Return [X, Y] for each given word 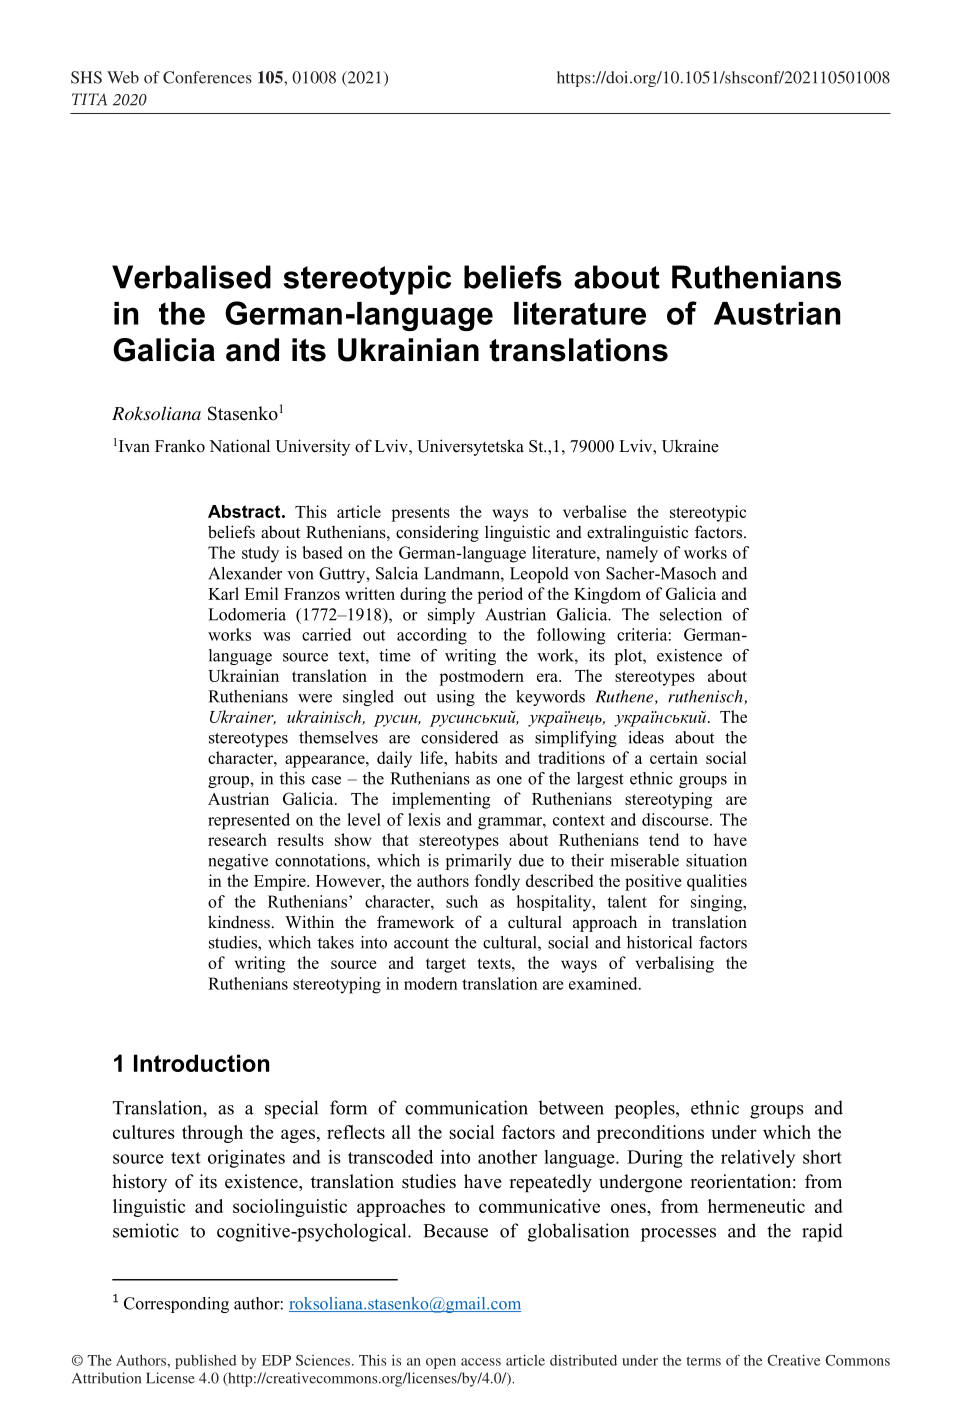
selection [691, 614]
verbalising [674, 964]
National [239, 446]
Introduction [201, 1063]
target [446, 965]
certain [674, 757]
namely [632, 554]
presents [420, 514]
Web [123, 77]
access [481, 1362]
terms [704, 1361]
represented [249, 821]
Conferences [207, 77]
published [205, 1362]
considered [459, 737]
